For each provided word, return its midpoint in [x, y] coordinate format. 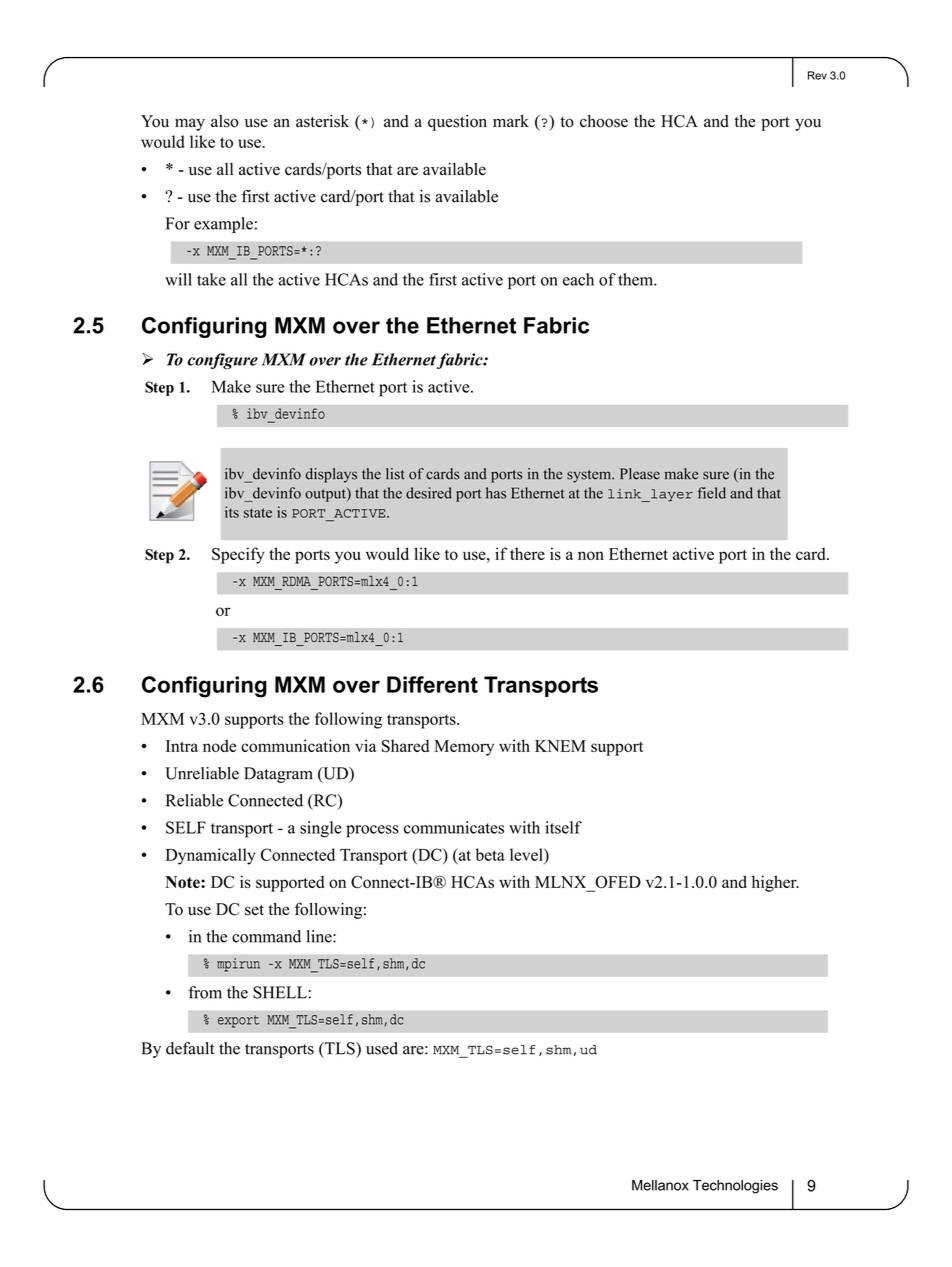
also [225, 121]
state [258, 513]
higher [775, 883]
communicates [454, 827]
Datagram [278, 775]
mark [511, 121]
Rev [817, 75]
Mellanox [660, 1185]
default [190, 1048]
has [496, 493]
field [712, 493]
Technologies [735, 1187]
